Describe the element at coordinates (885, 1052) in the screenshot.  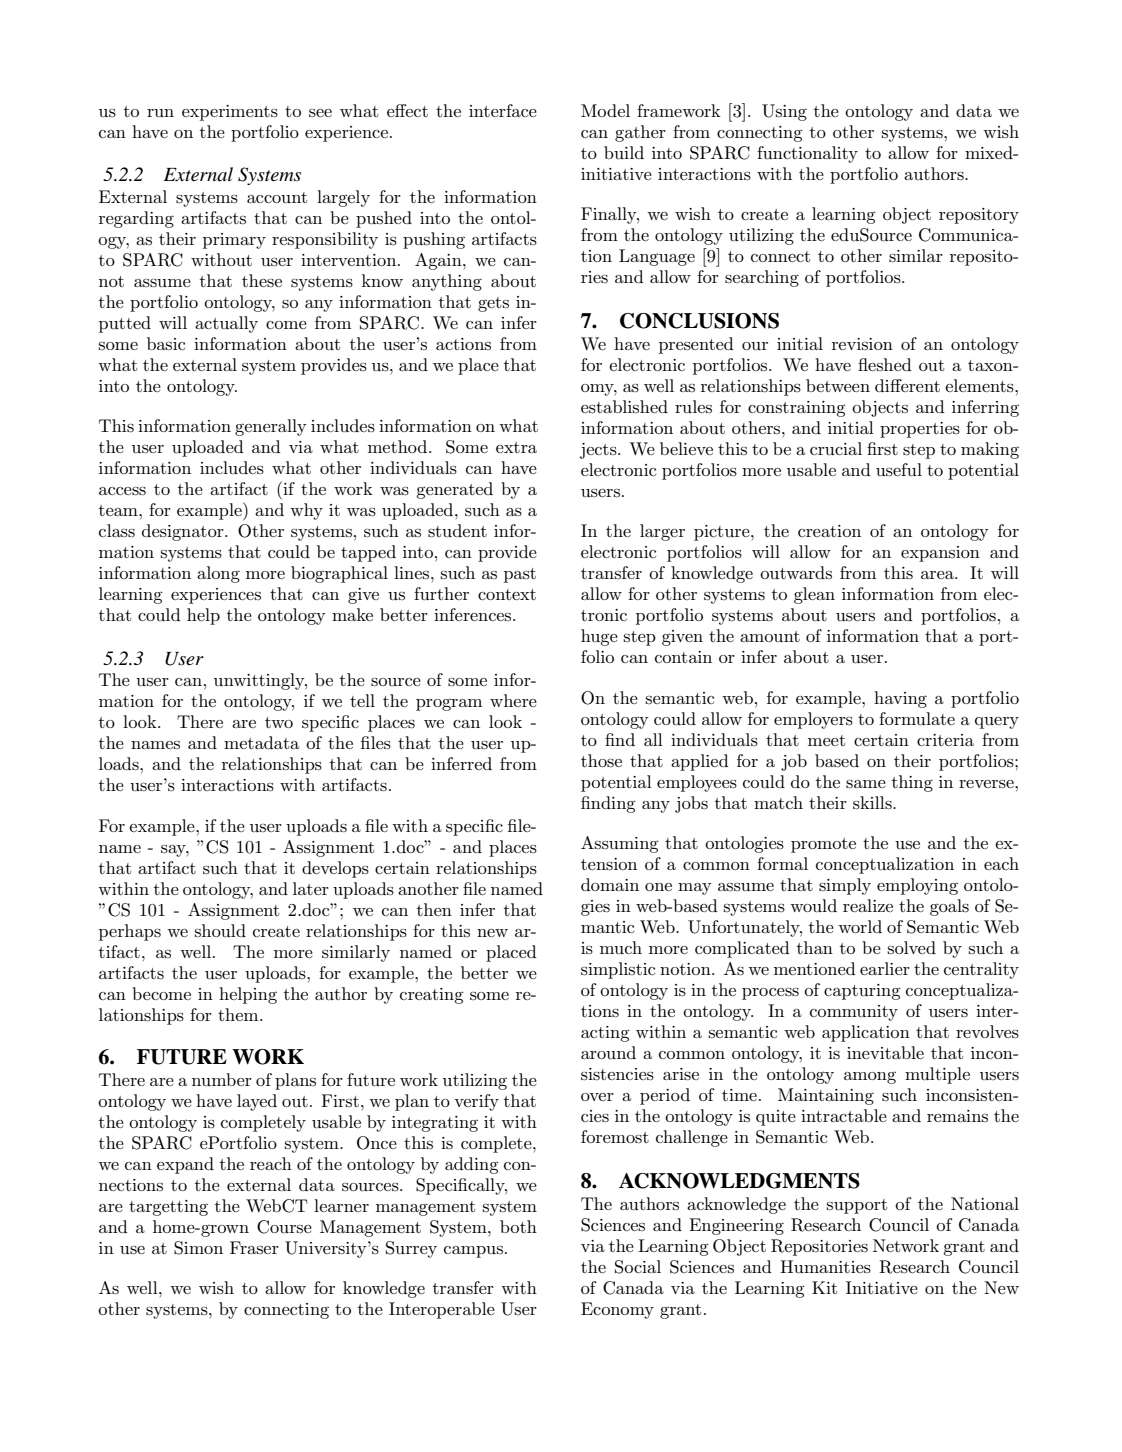
I see `inevitable` at that location.
